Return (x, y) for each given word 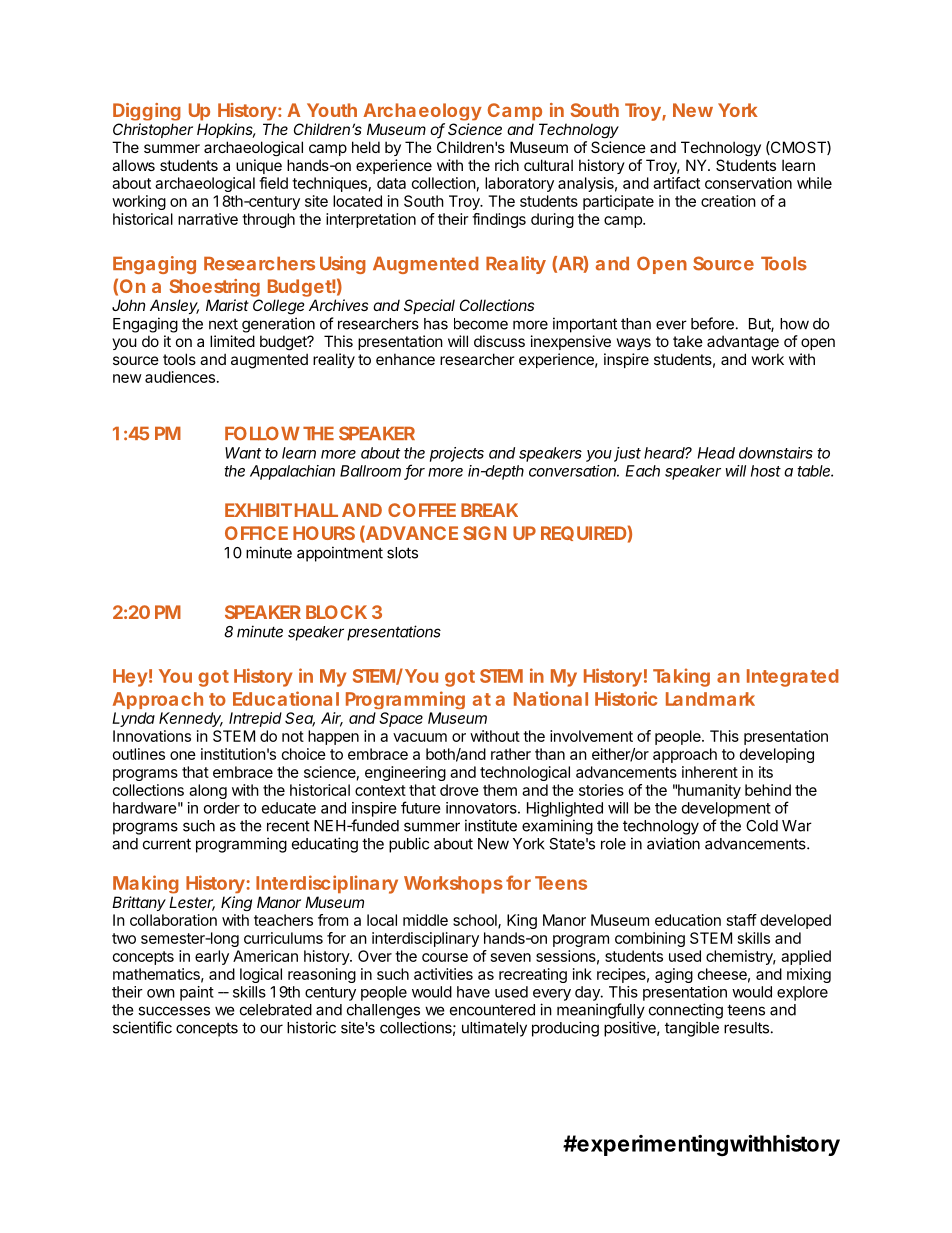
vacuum (420, 737)
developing (777, 755)
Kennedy (191, 719)
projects (457, 454)
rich (507, 165)
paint (197, 993)
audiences (180, 377)
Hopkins (226, 130)
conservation (748, 183)
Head (716, 453)
